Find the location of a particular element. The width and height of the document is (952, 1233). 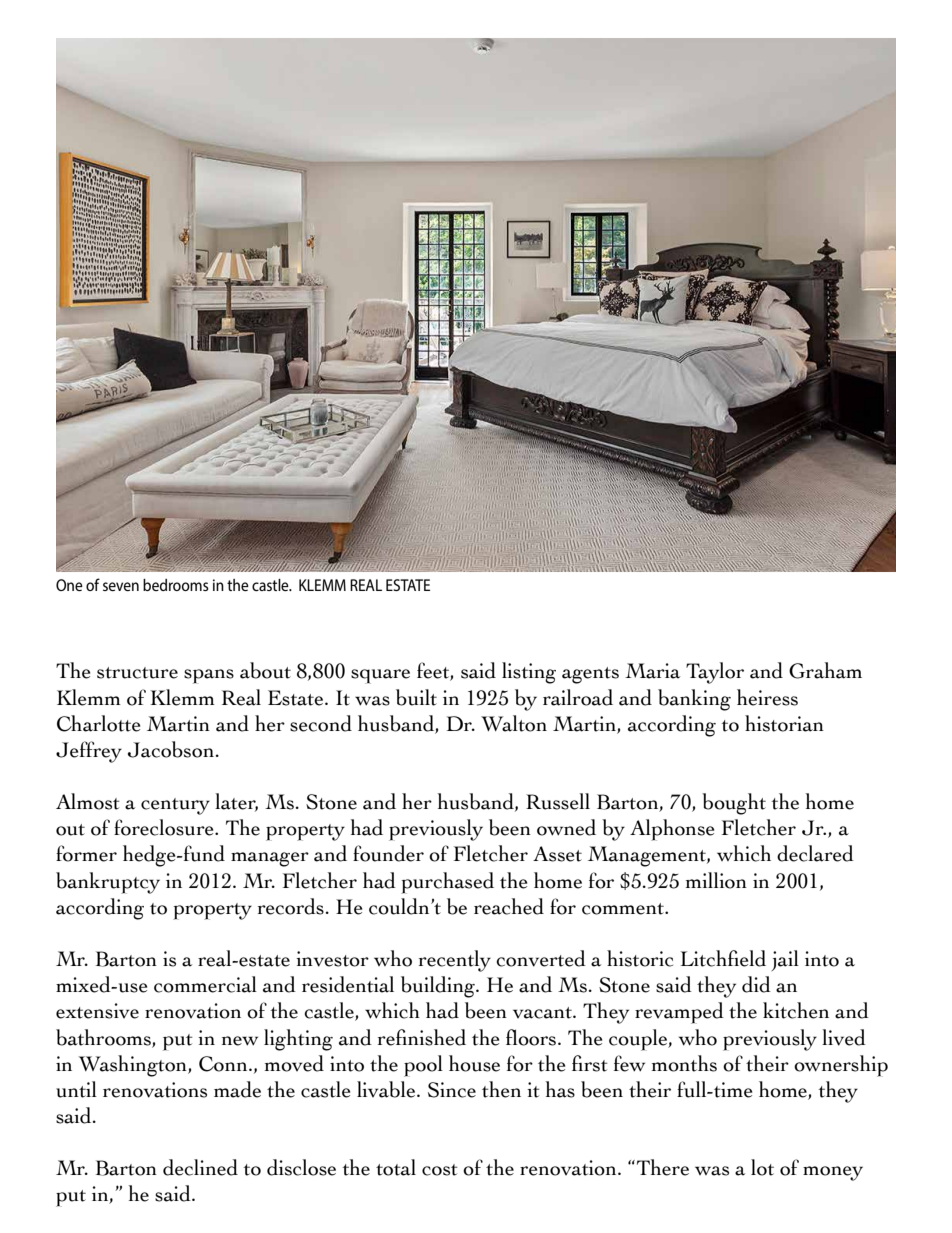

extensive is located at coordinates (97, 1011).
